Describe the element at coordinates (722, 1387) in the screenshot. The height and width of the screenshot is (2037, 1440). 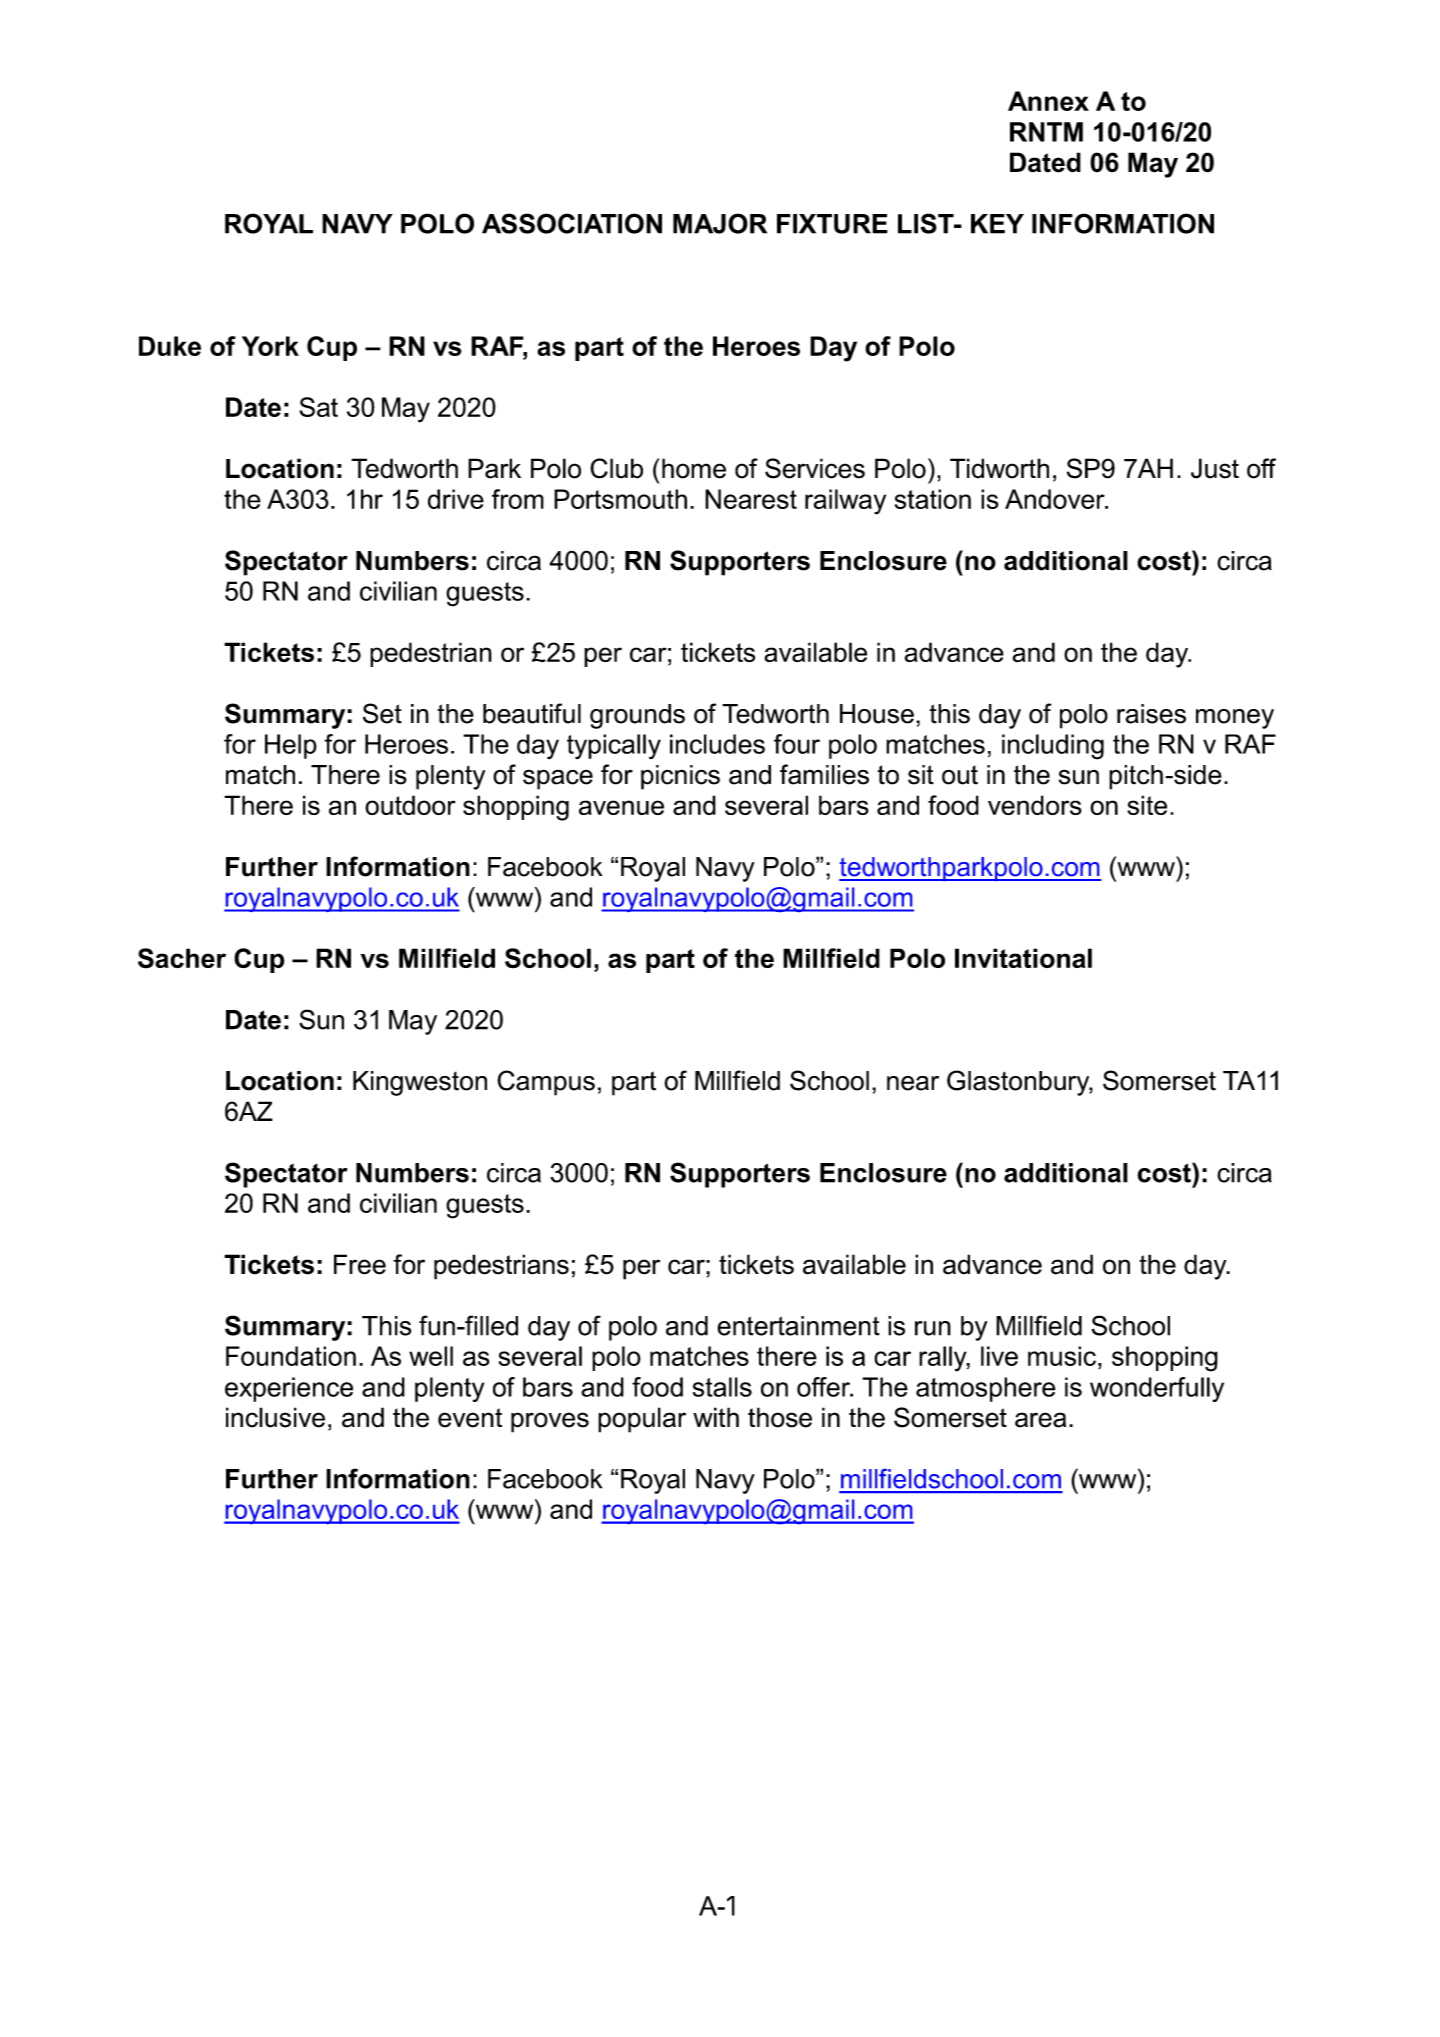
I see `stalls` at that location.
